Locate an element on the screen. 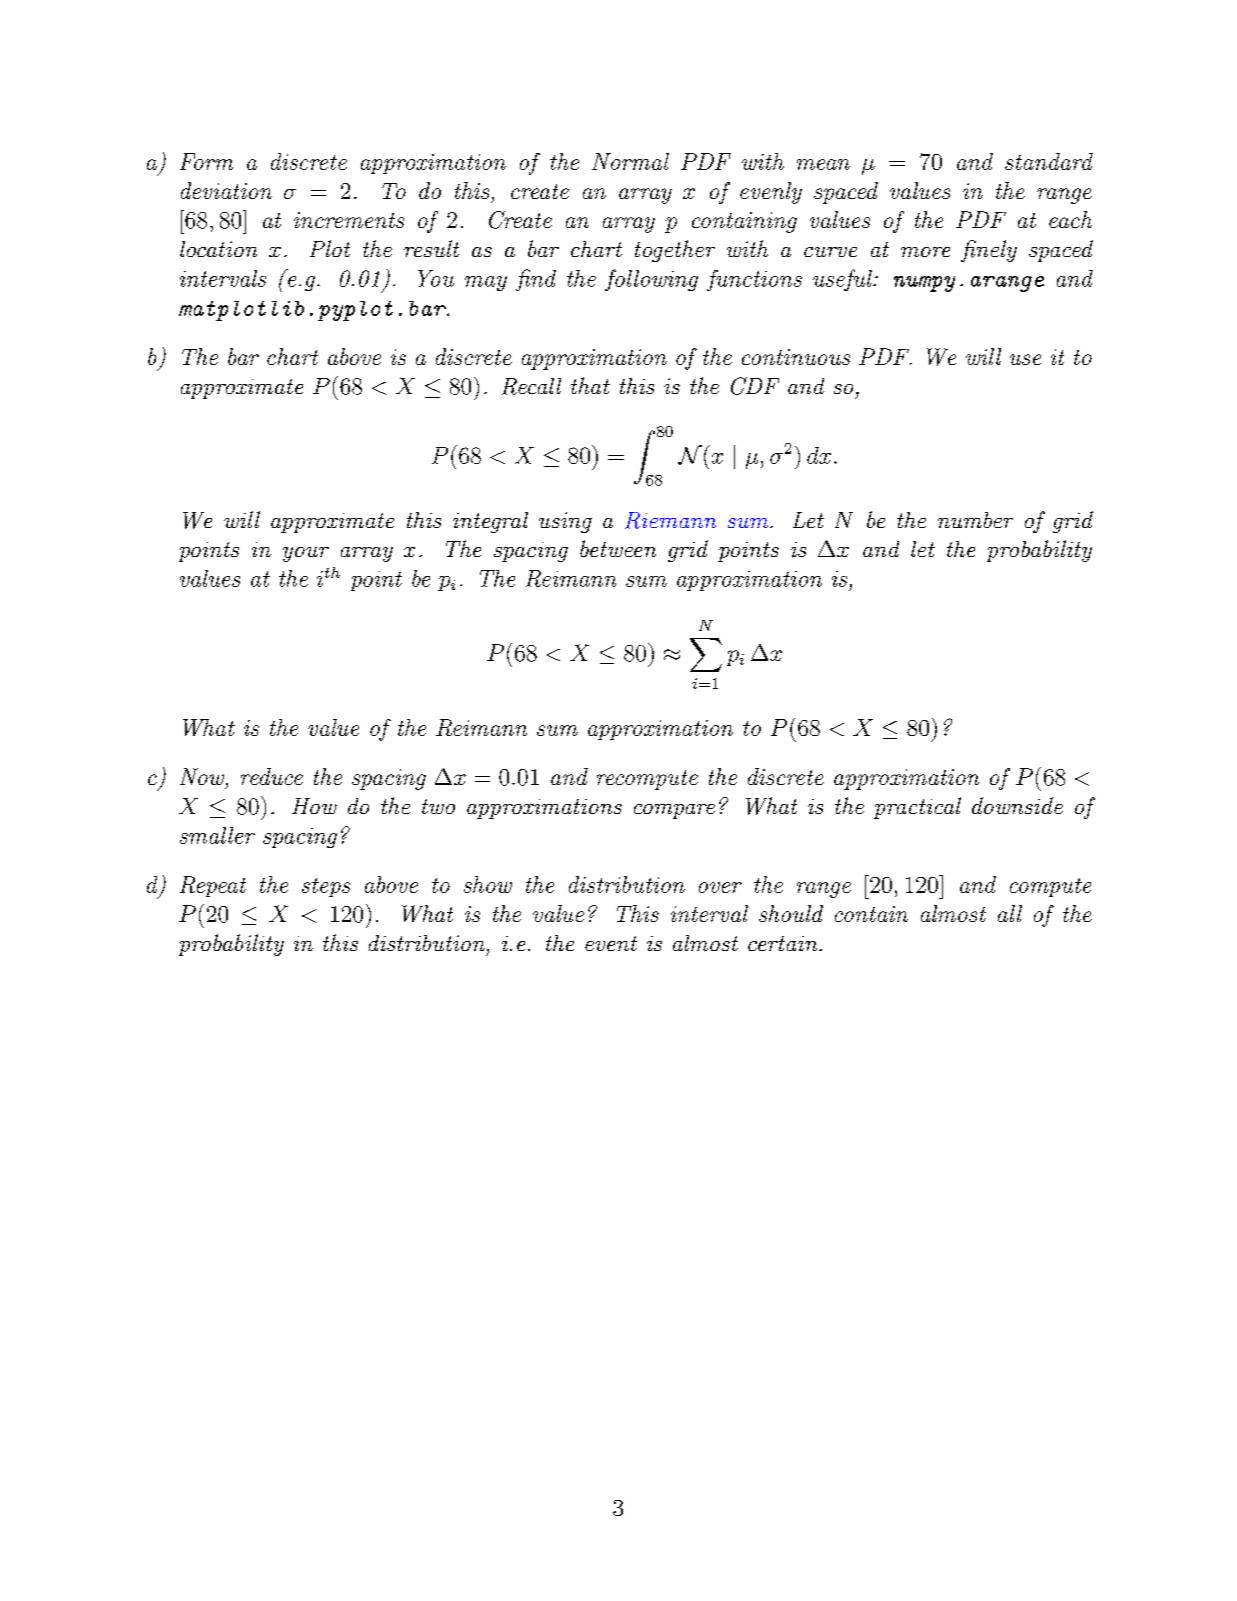 This screenshot has width=1237, height=1601. standard is located at coordinates (1049, 161).
